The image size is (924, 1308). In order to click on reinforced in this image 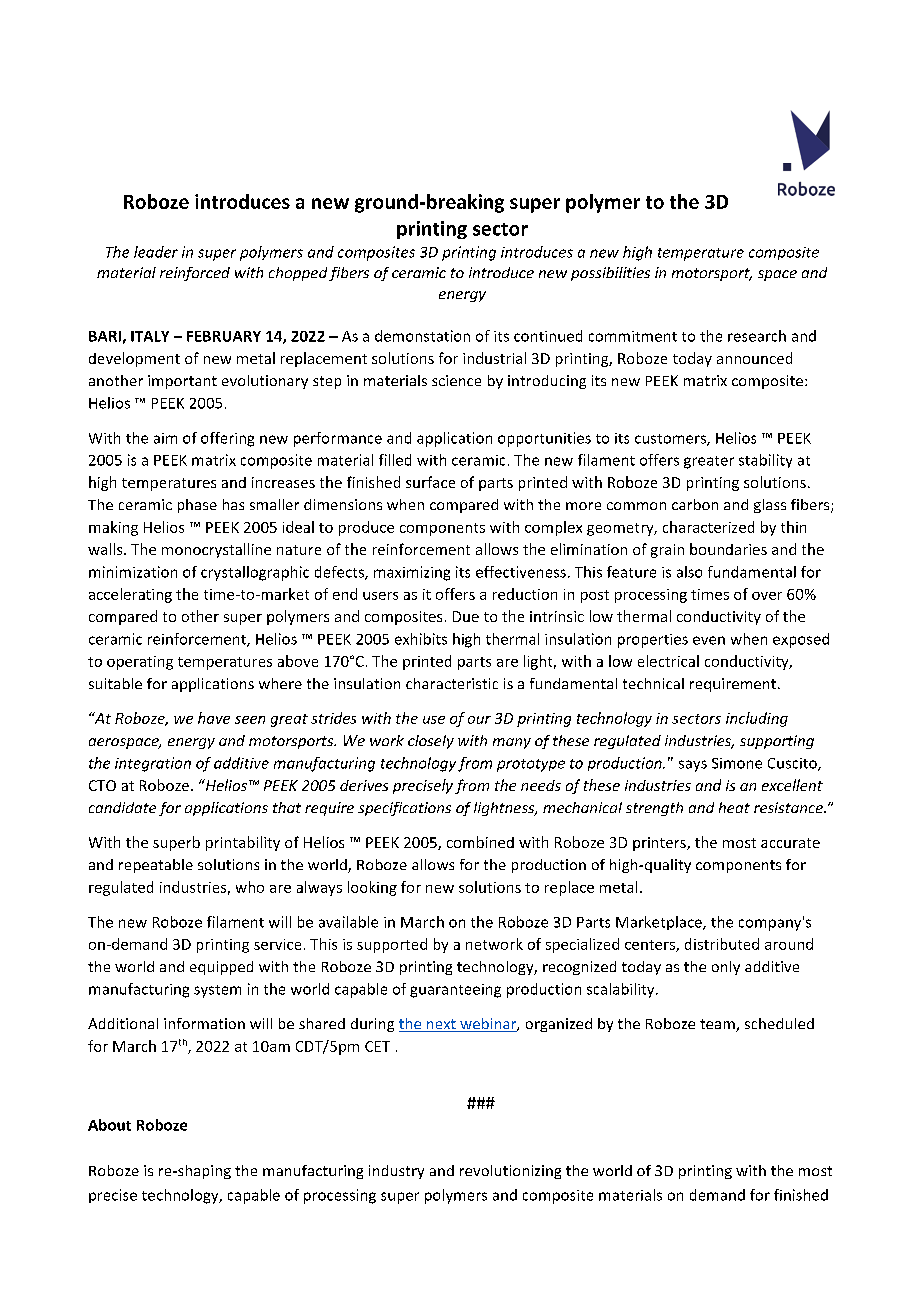, I will do `click(195, 274)`.
